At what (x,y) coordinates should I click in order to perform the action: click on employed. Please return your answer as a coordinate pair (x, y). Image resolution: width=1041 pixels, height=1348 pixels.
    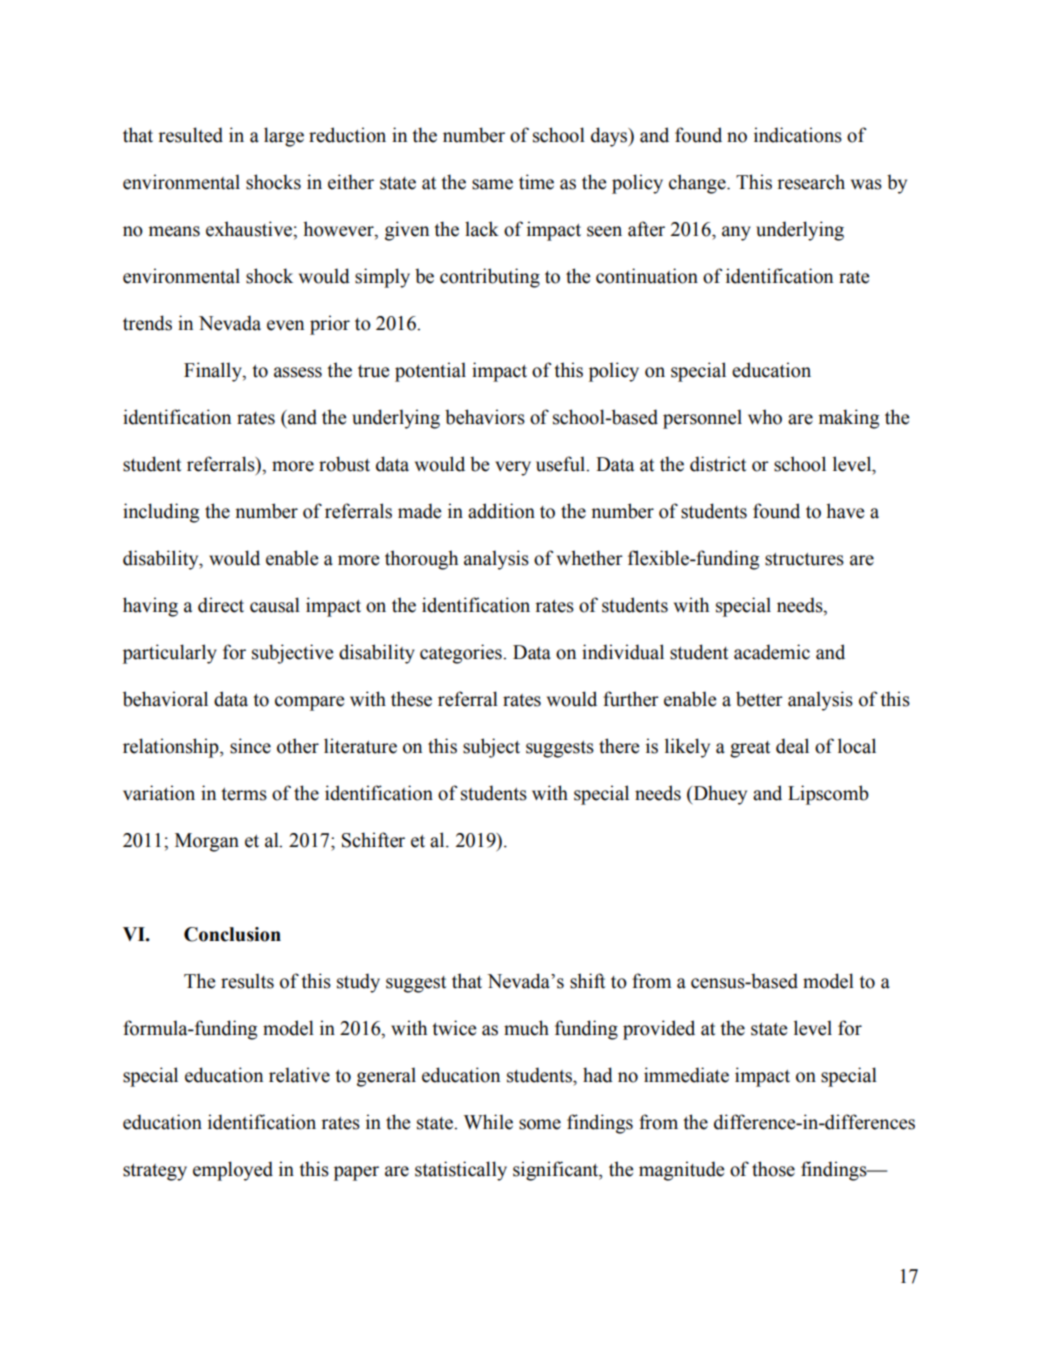
    Looking at the image, I should click on (233, 1171).
